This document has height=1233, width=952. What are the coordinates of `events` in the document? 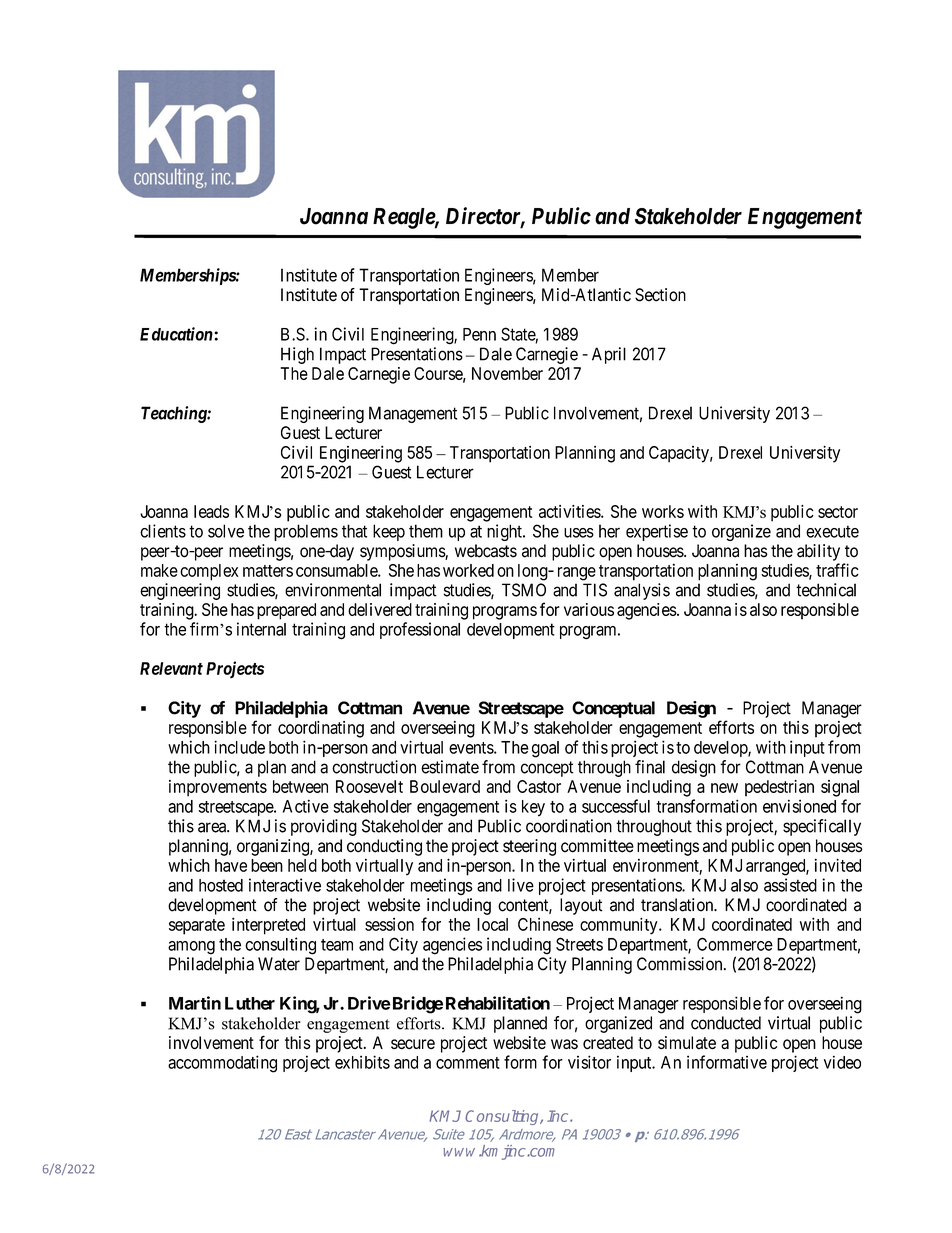 It's located at (472, 748).
